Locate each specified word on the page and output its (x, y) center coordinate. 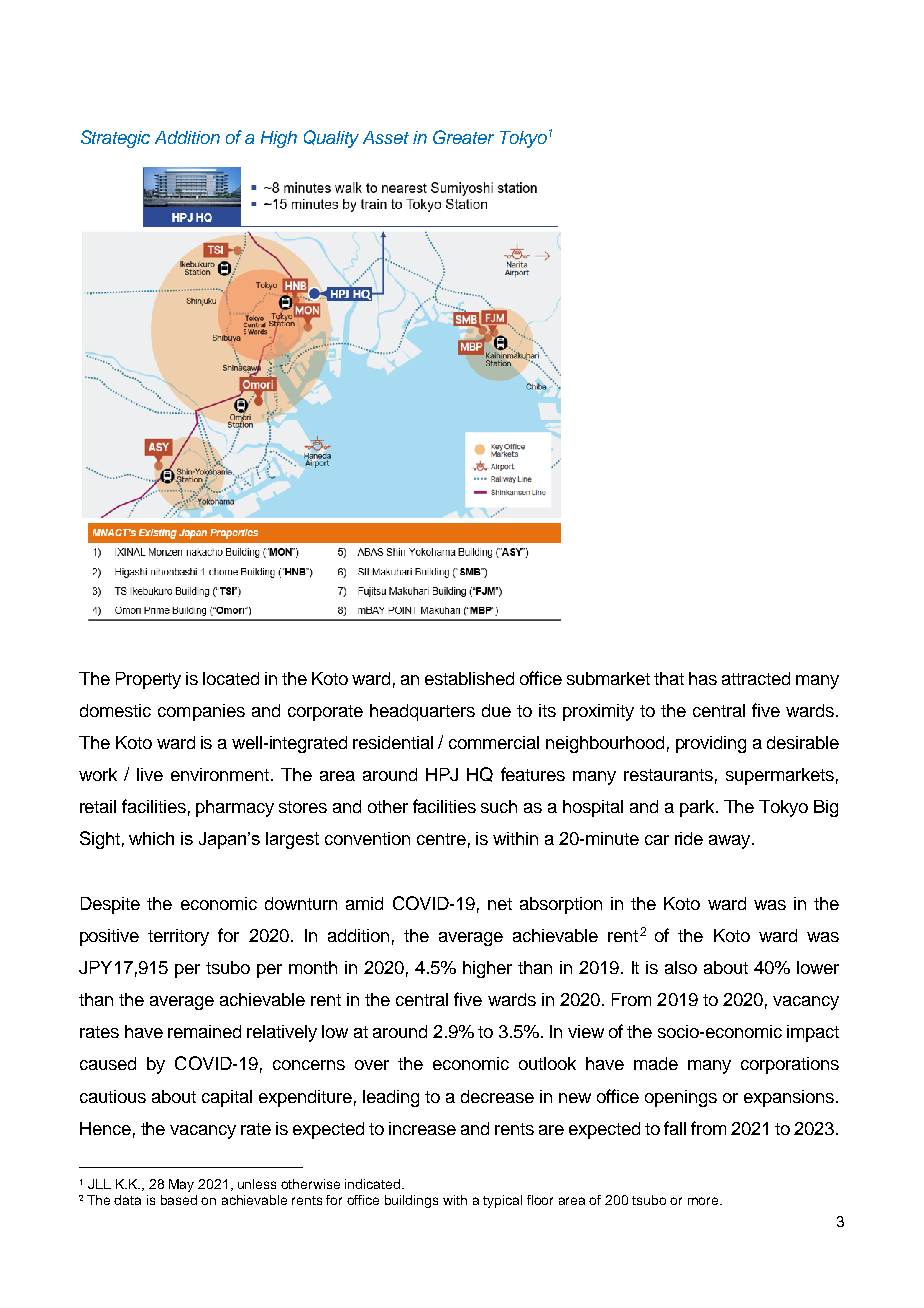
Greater (463, 137)
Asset (386, 137)
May (181, 1185)
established (469, 678)
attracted (756, 678)
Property (148, 680)
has (703, 678)
